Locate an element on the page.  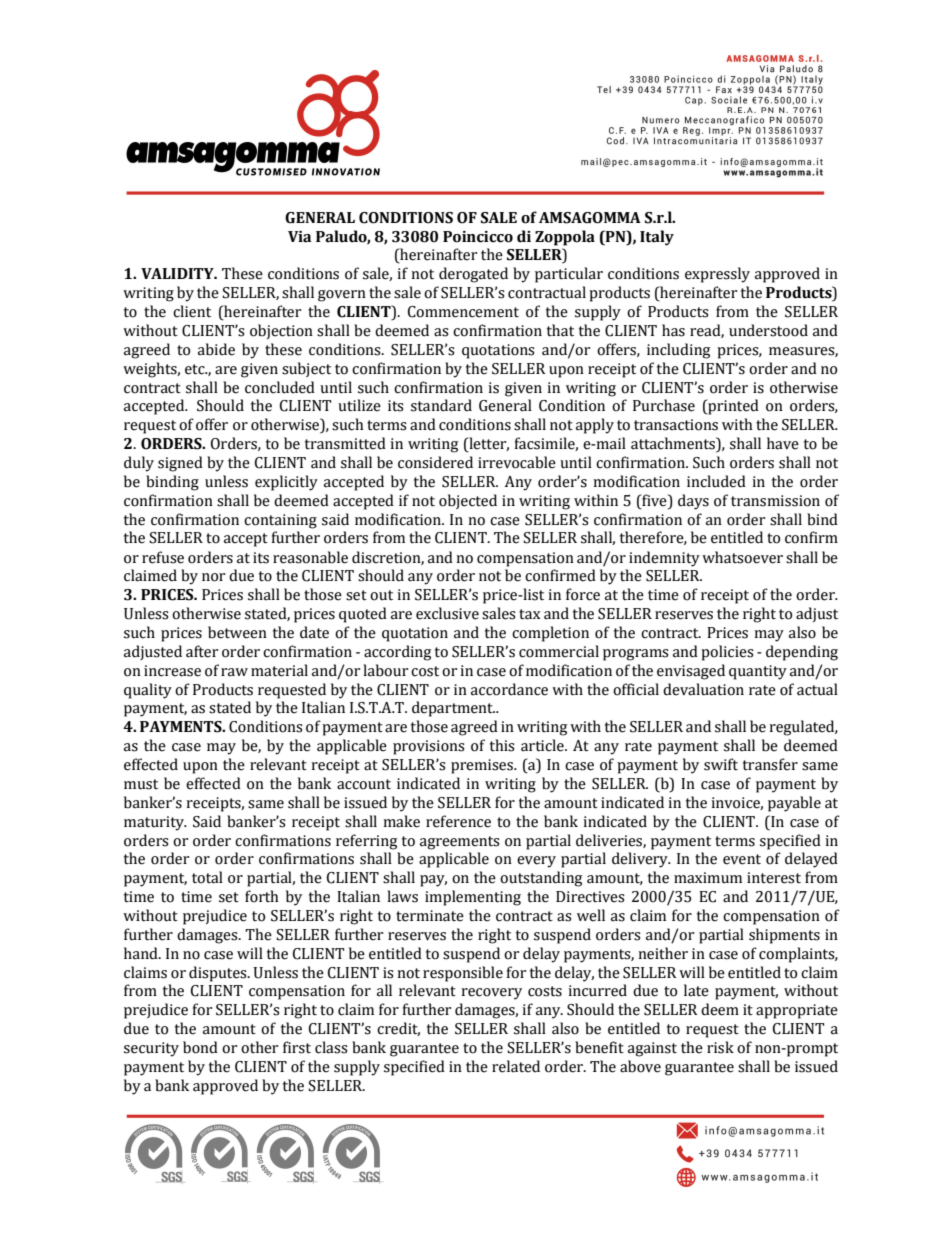
agreements is located at coordinates (459, 843).
